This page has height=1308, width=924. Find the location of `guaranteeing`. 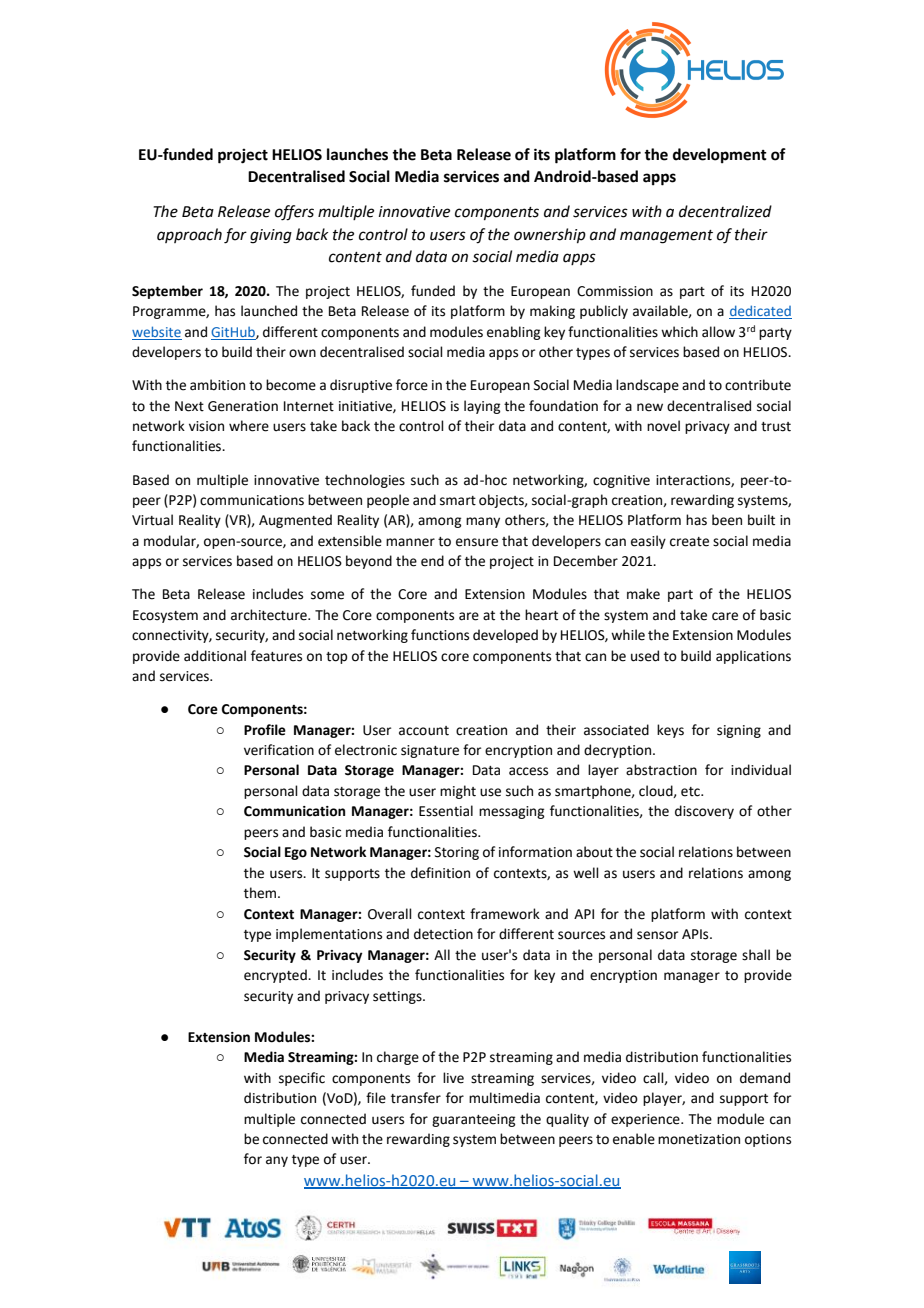

guaranteeing is located at coordinates (473, 1120).
